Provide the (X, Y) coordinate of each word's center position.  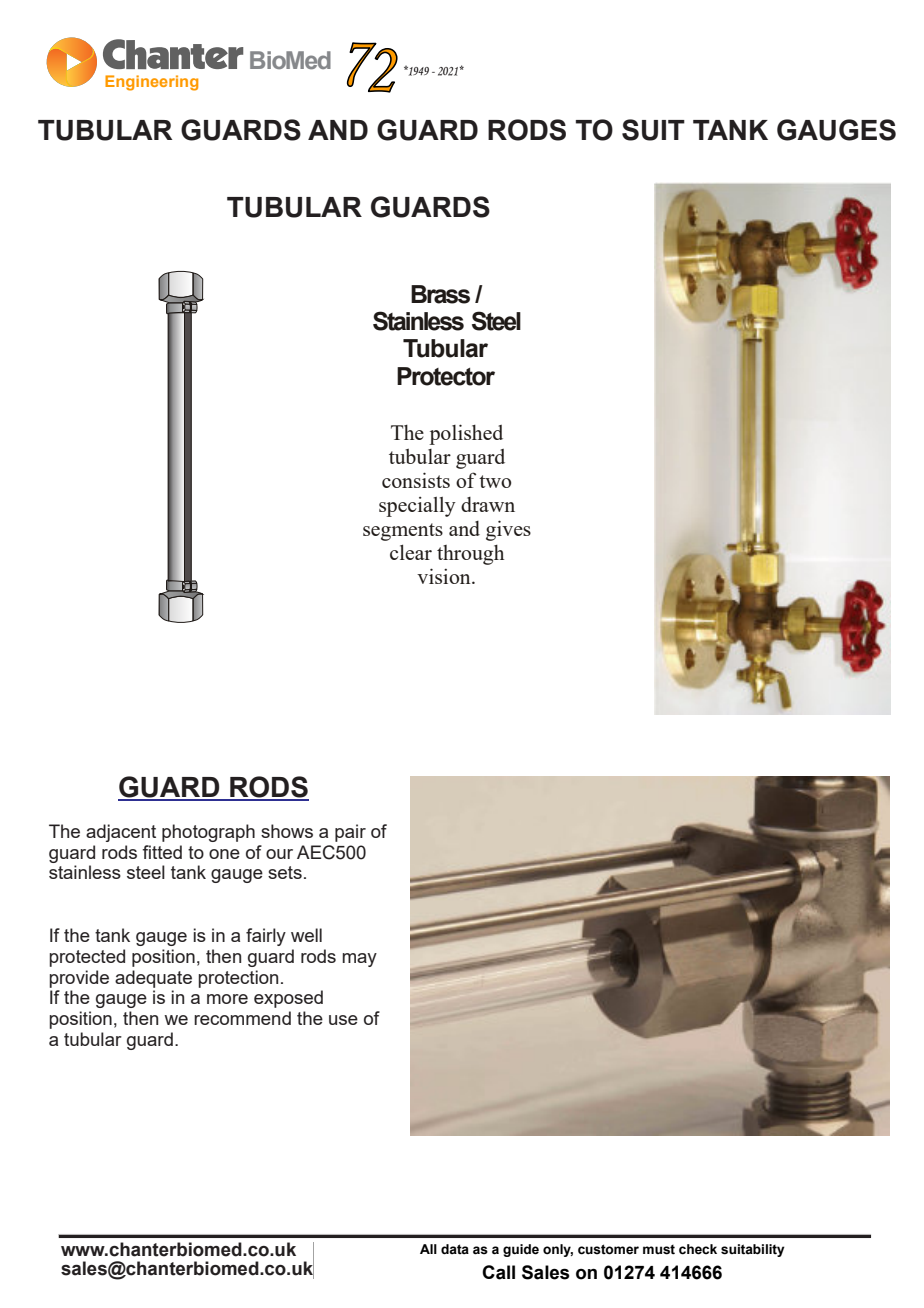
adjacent (121, 833)
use (343, 1020)
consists (416, 480)
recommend (242, 1018)
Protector (446, 376)
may (359, 960)
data (455, 1249)
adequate (153, 979)
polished (466, 434)
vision (445, 576)
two (495, 481)
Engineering (151, 83)
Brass (440, 294)
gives (508, 530)
